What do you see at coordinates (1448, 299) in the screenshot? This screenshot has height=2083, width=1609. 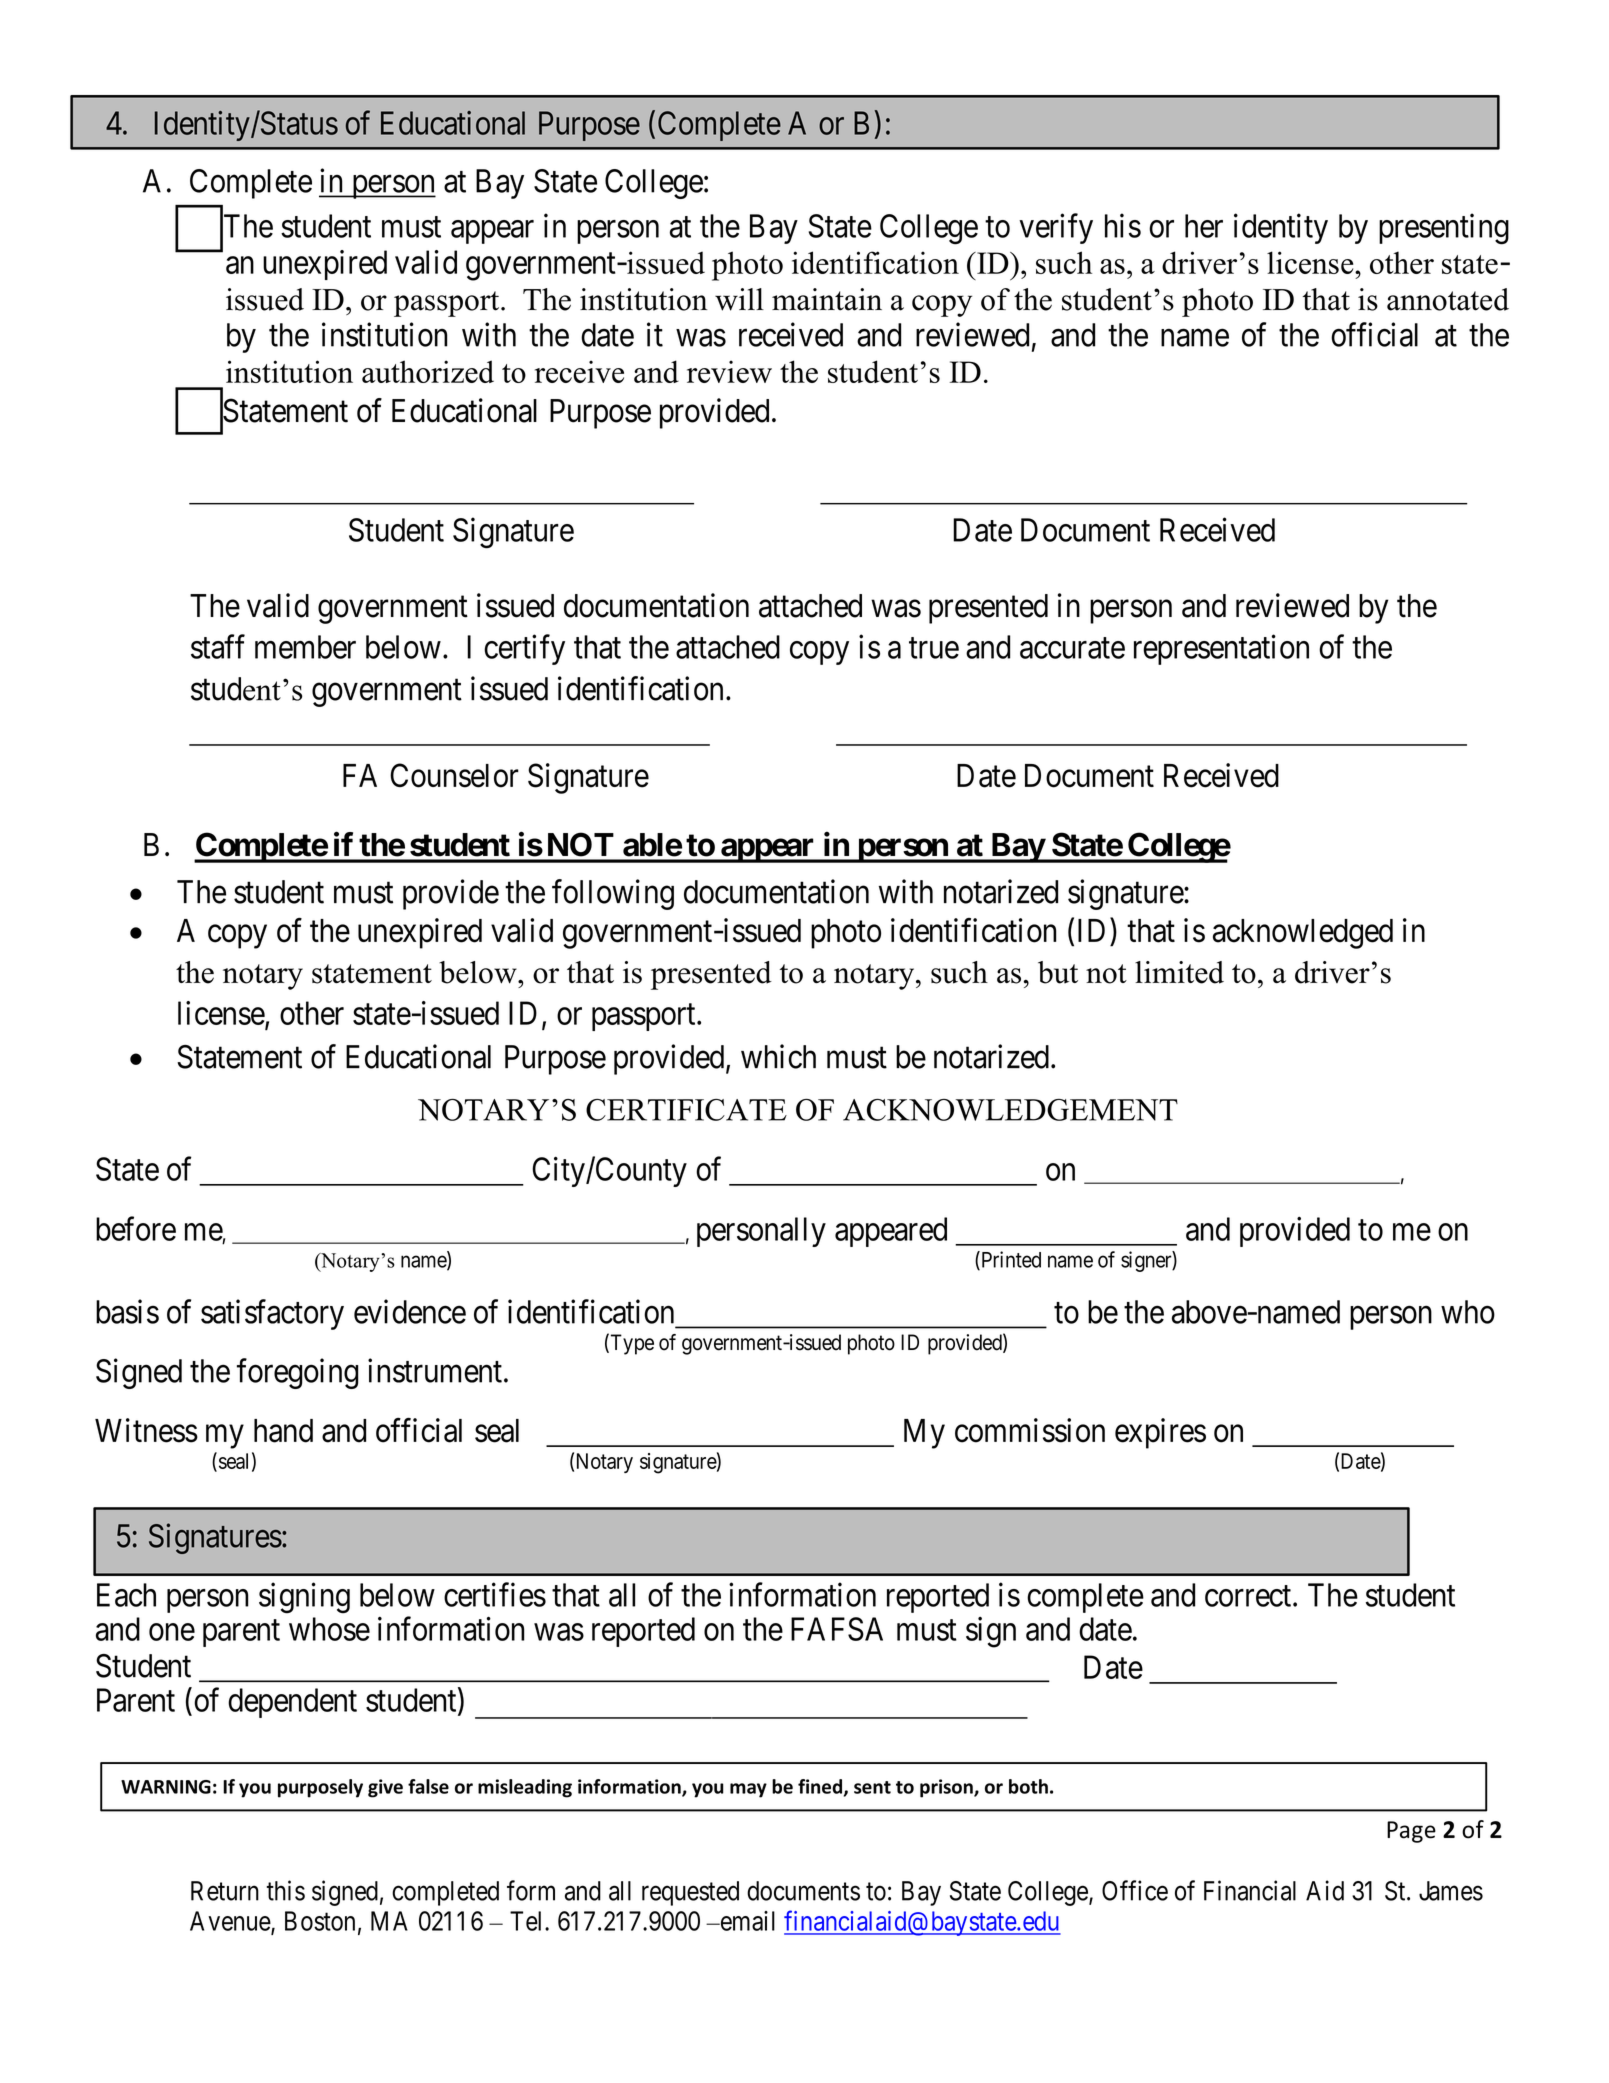 I see `annotated` at bounding box center [1448, 299].
